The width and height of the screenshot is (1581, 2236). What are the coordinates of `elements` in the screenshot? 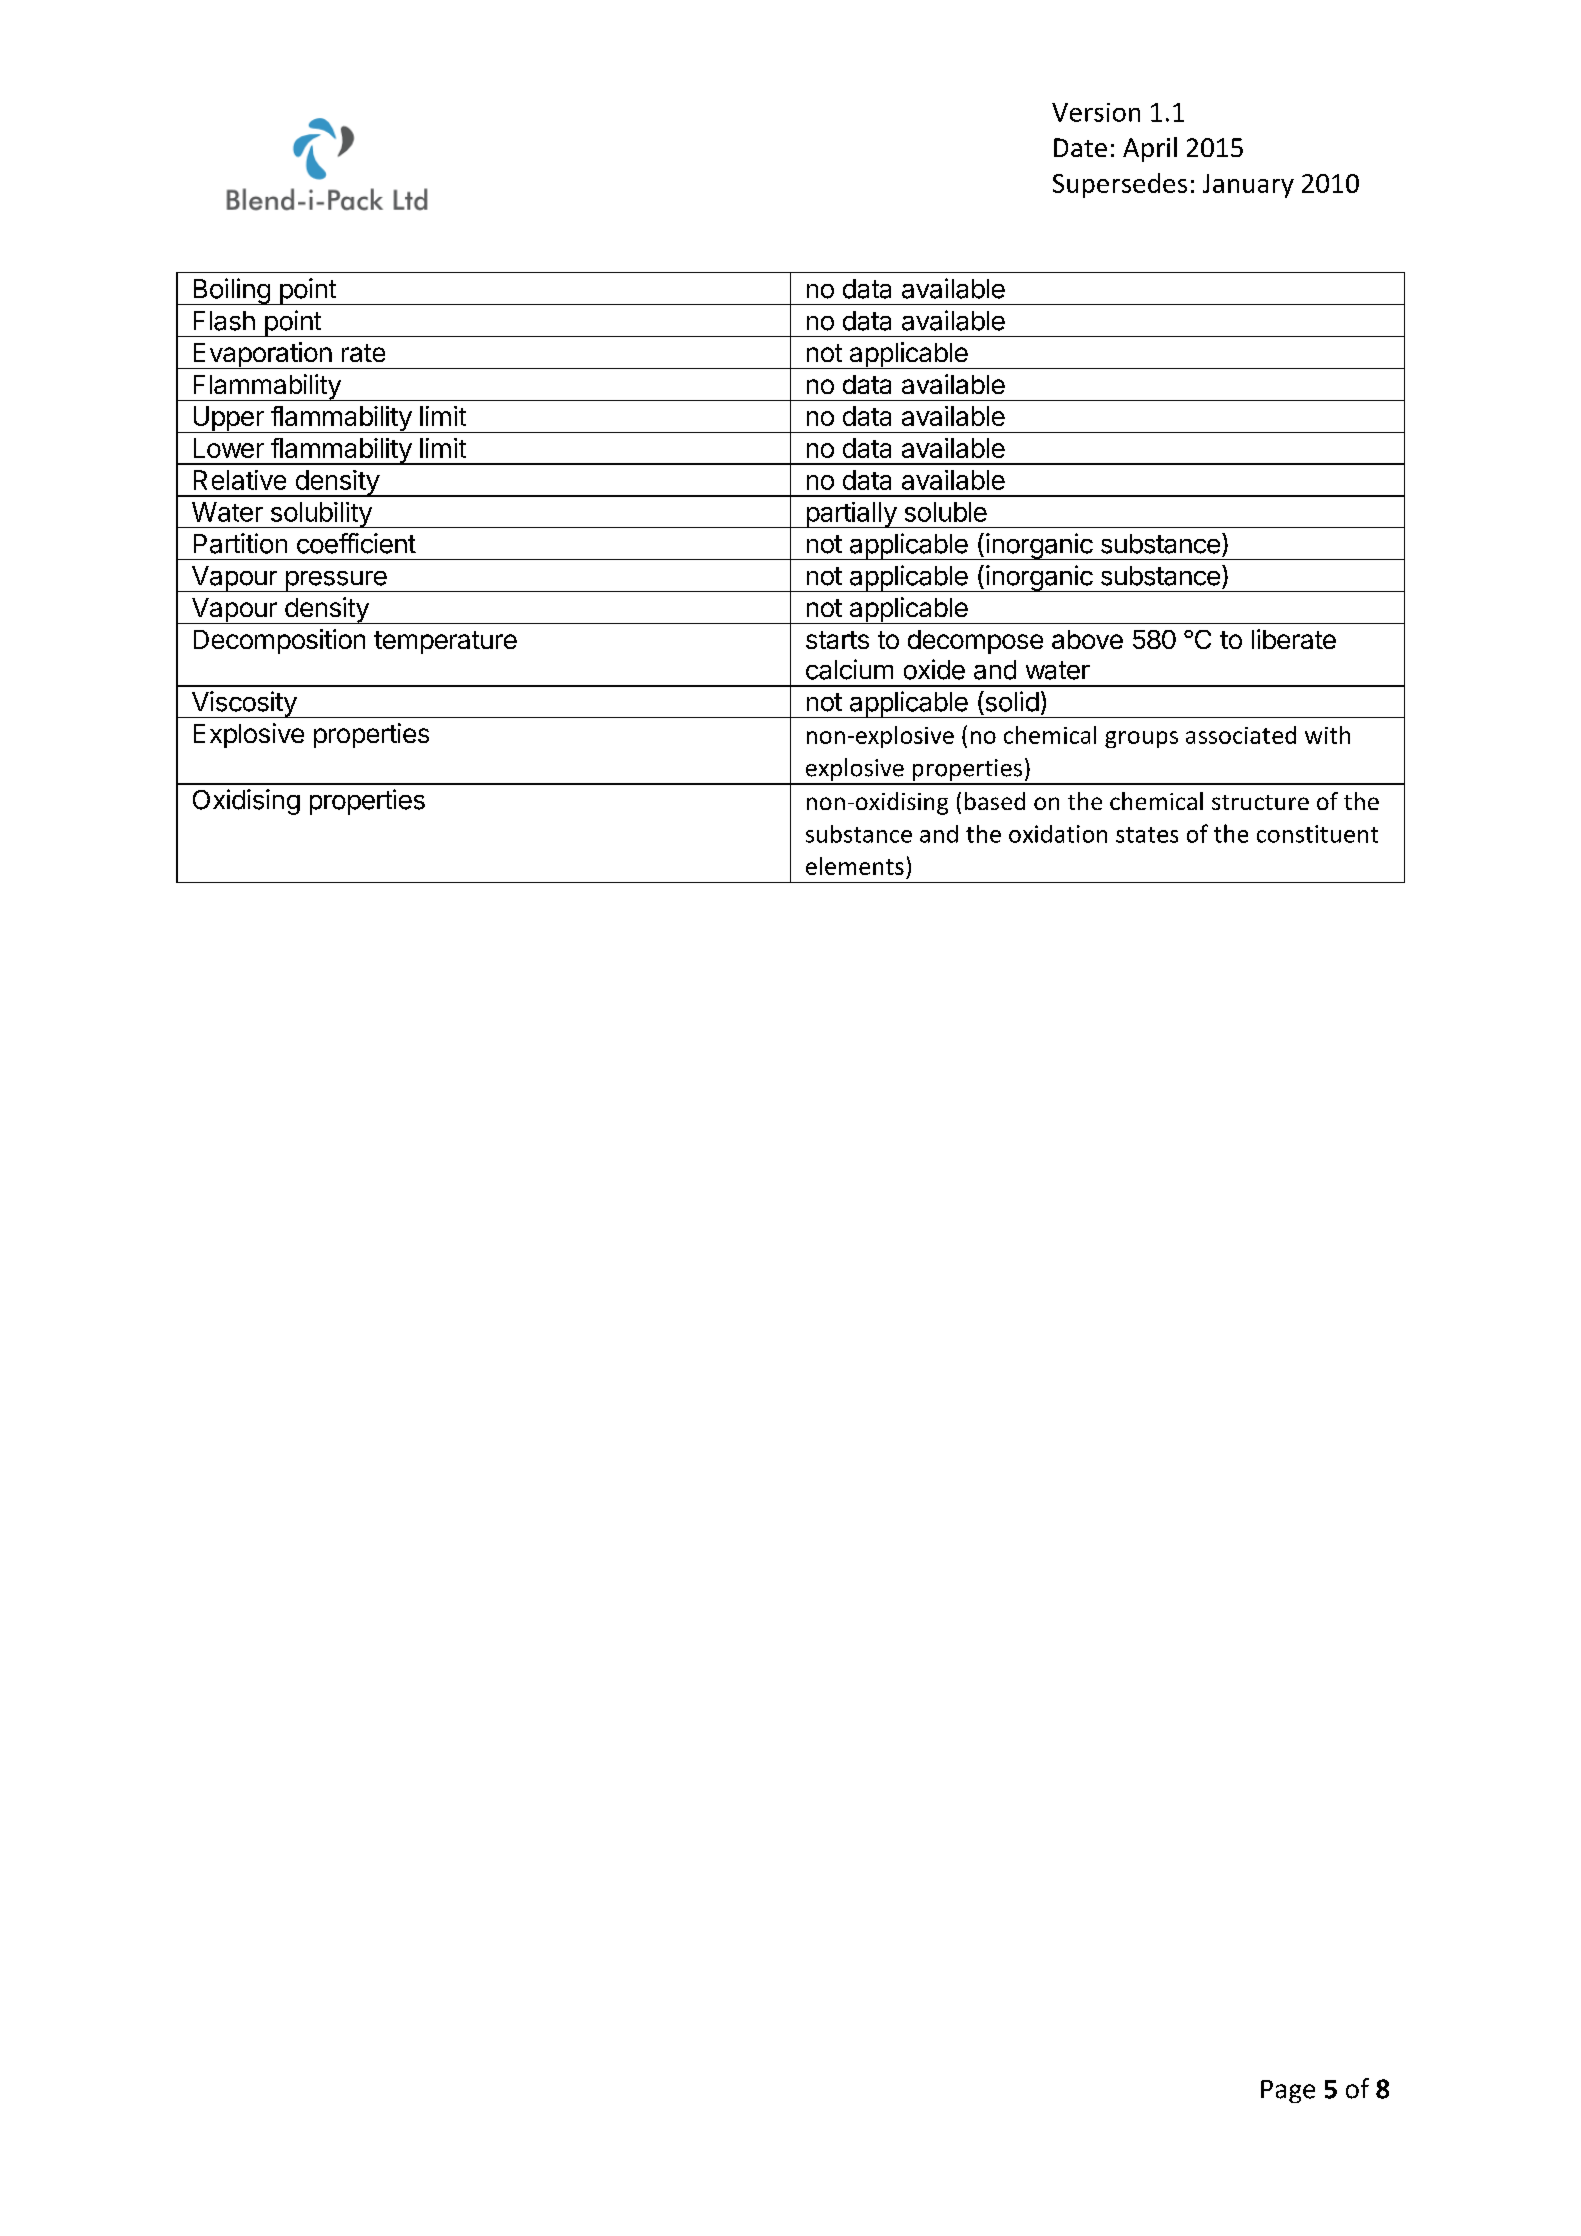 It's located at (855, 866).
